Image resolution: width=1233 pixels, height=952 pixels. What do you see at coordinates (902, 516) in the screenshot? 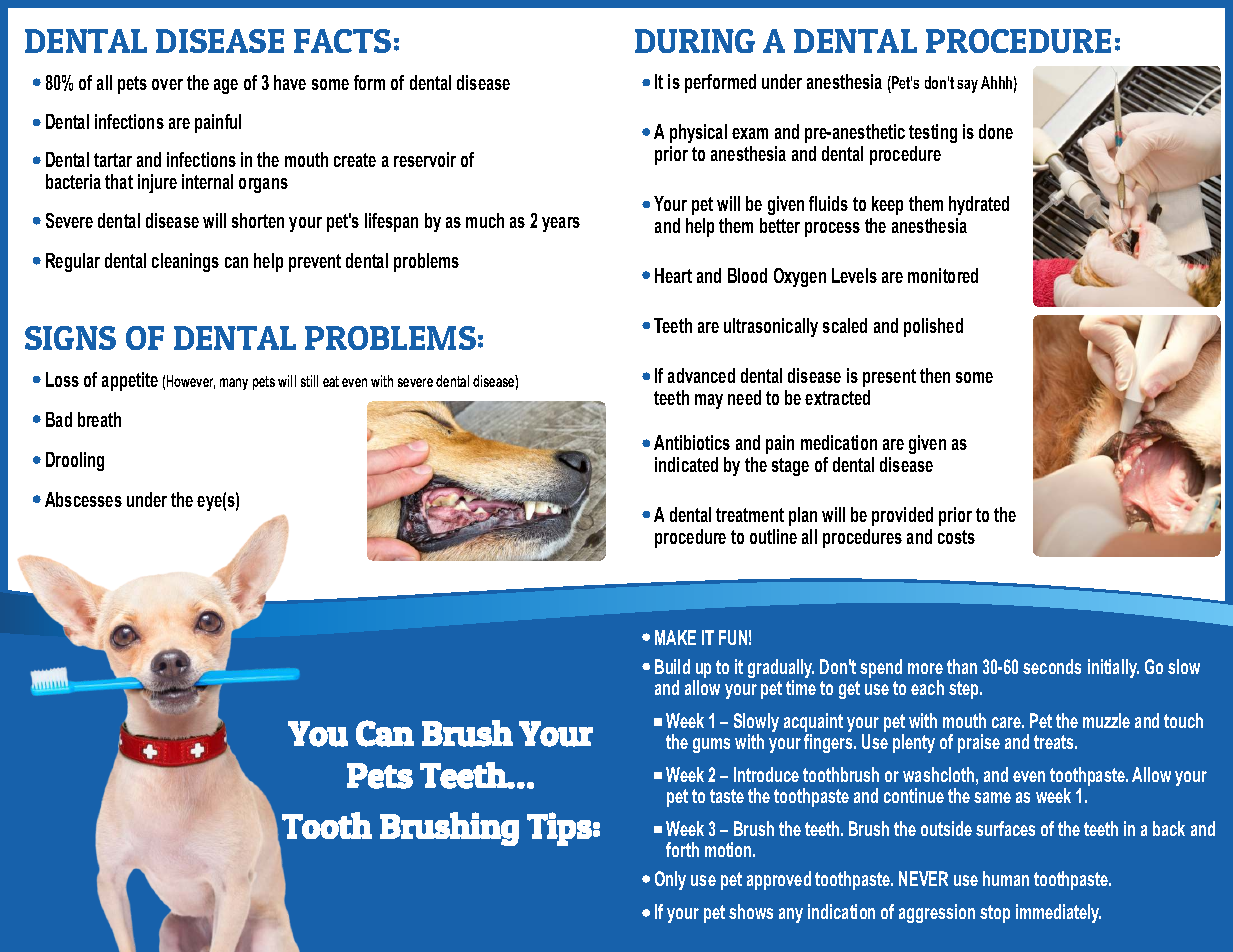
I see `provided` at bounding box center [902, 516].
